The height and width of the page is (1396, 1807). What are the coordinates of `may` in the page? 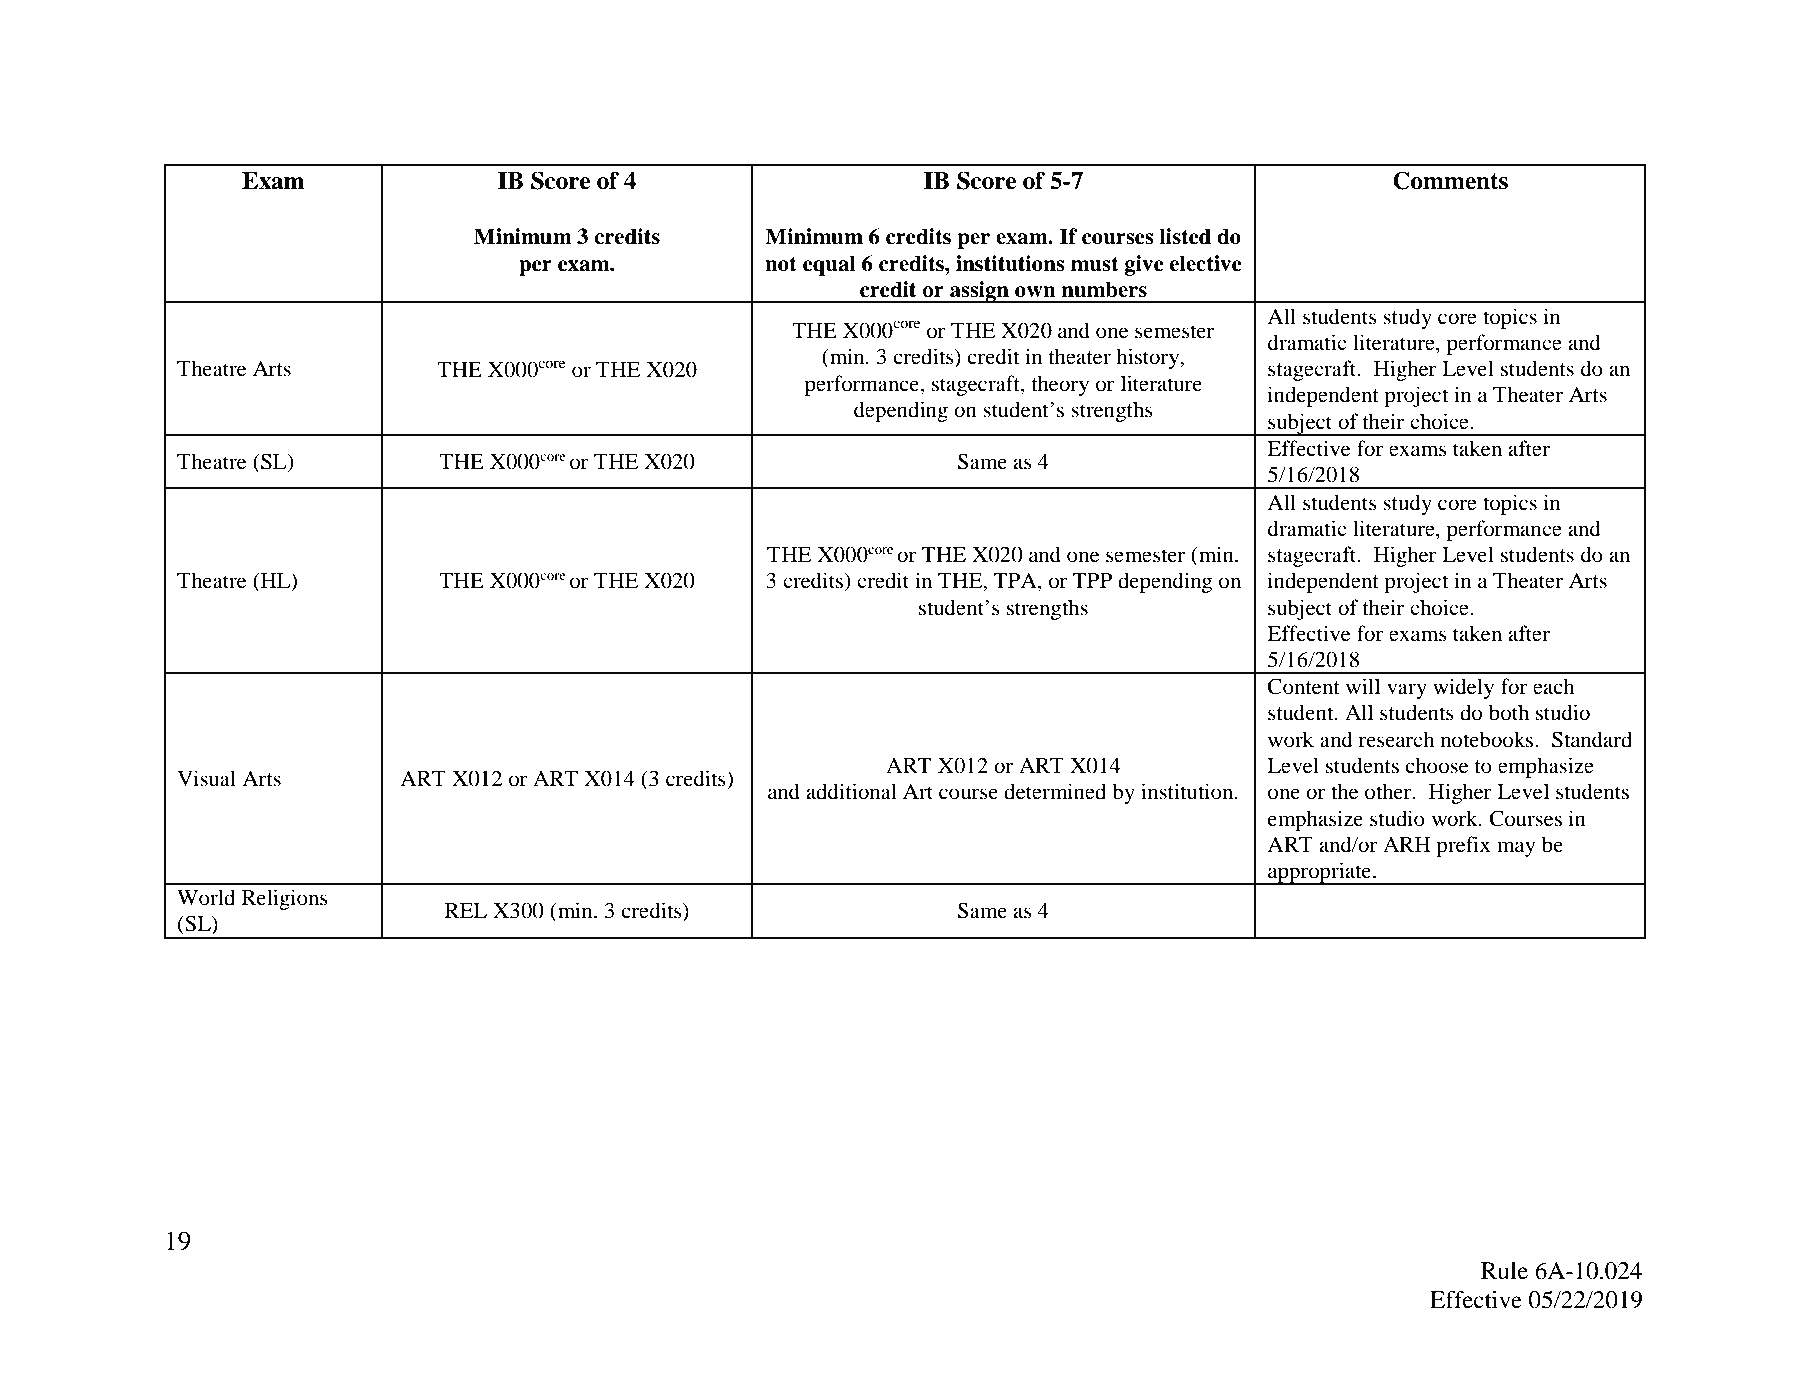 It's located at (1516, 849).
